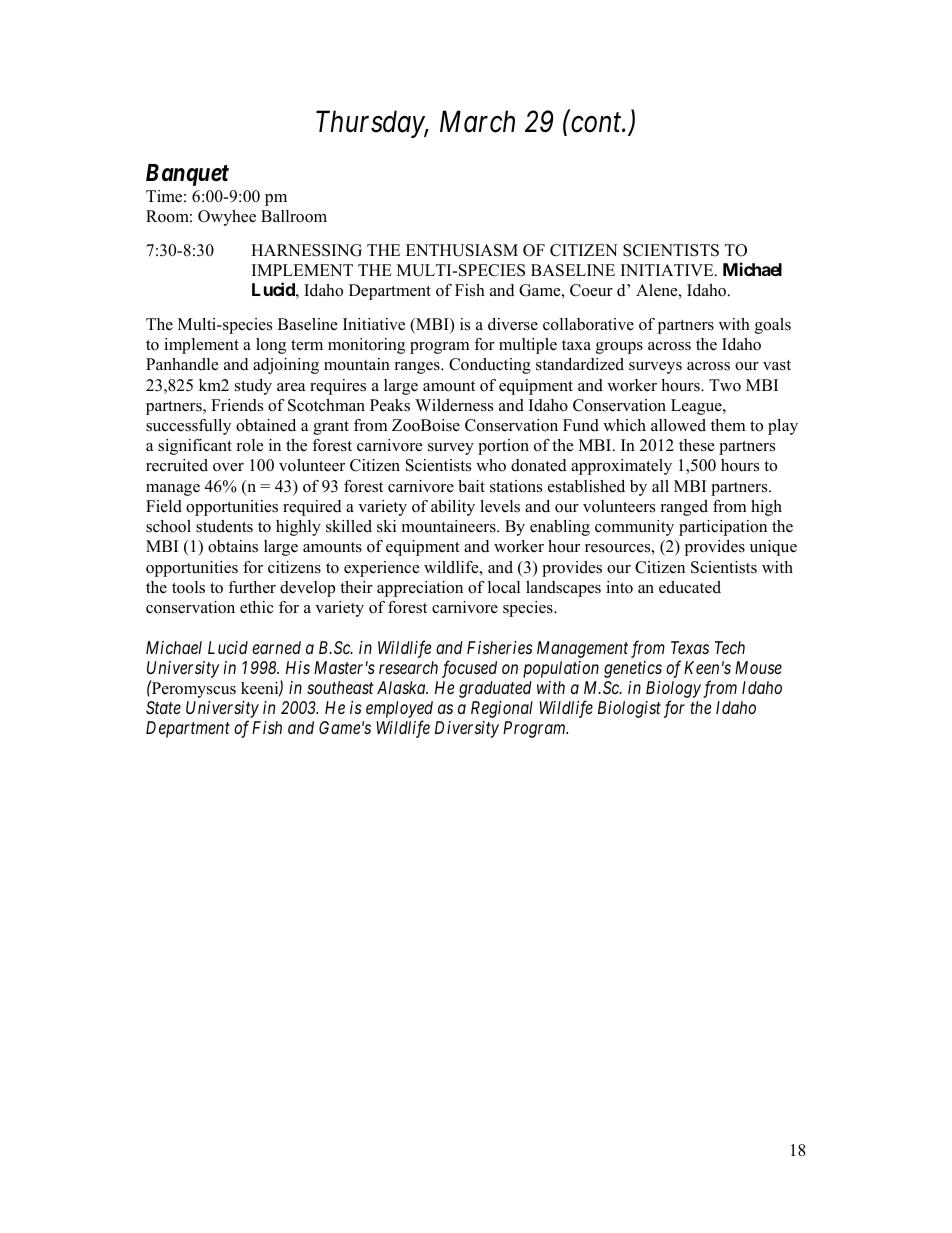 The height and width of the screenshot is (1233, 952). I want to click on long, so click(271, 346).
